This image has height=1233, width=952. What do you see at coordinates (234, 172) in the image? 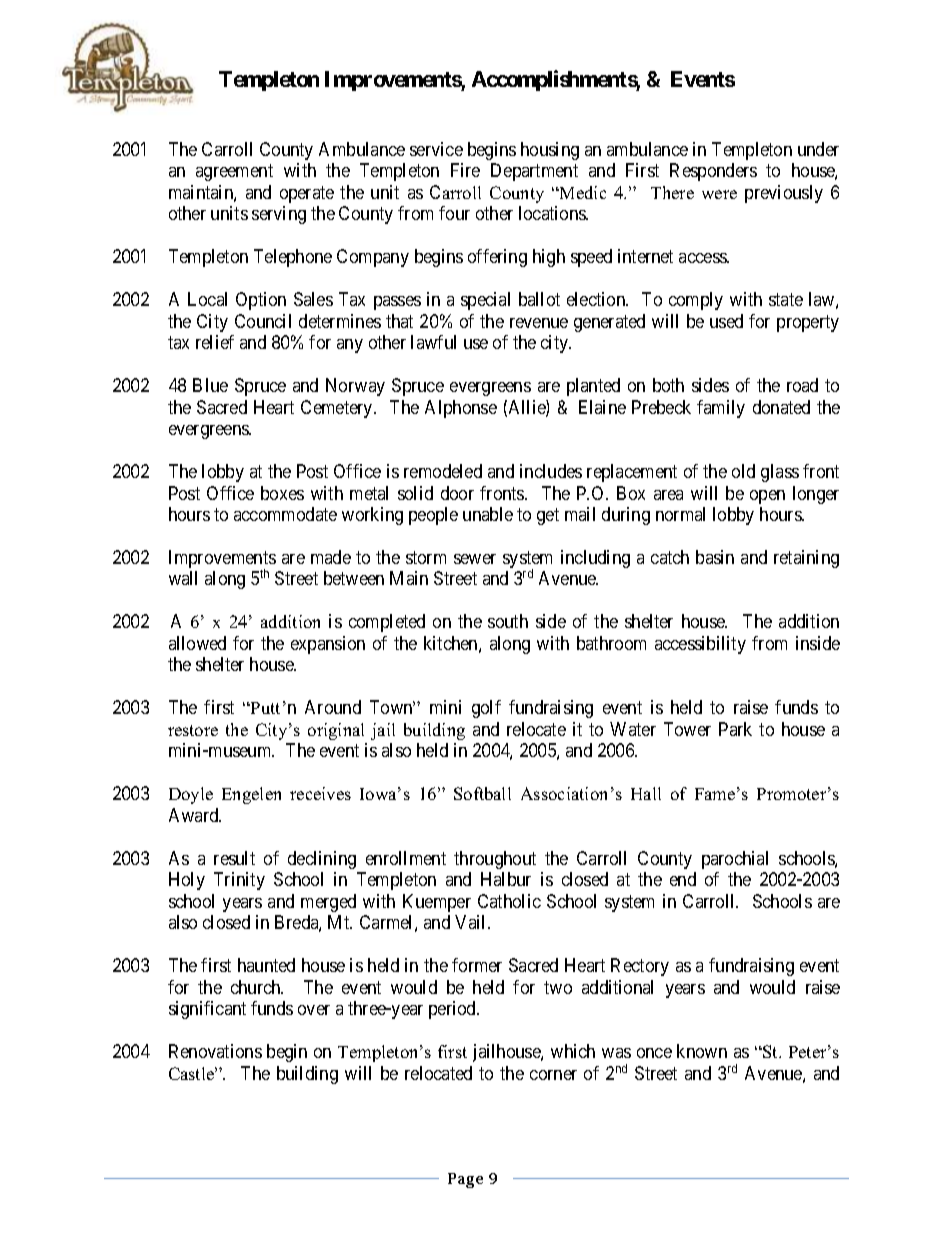
I see `agreement` at bounding box center [234, 172].
